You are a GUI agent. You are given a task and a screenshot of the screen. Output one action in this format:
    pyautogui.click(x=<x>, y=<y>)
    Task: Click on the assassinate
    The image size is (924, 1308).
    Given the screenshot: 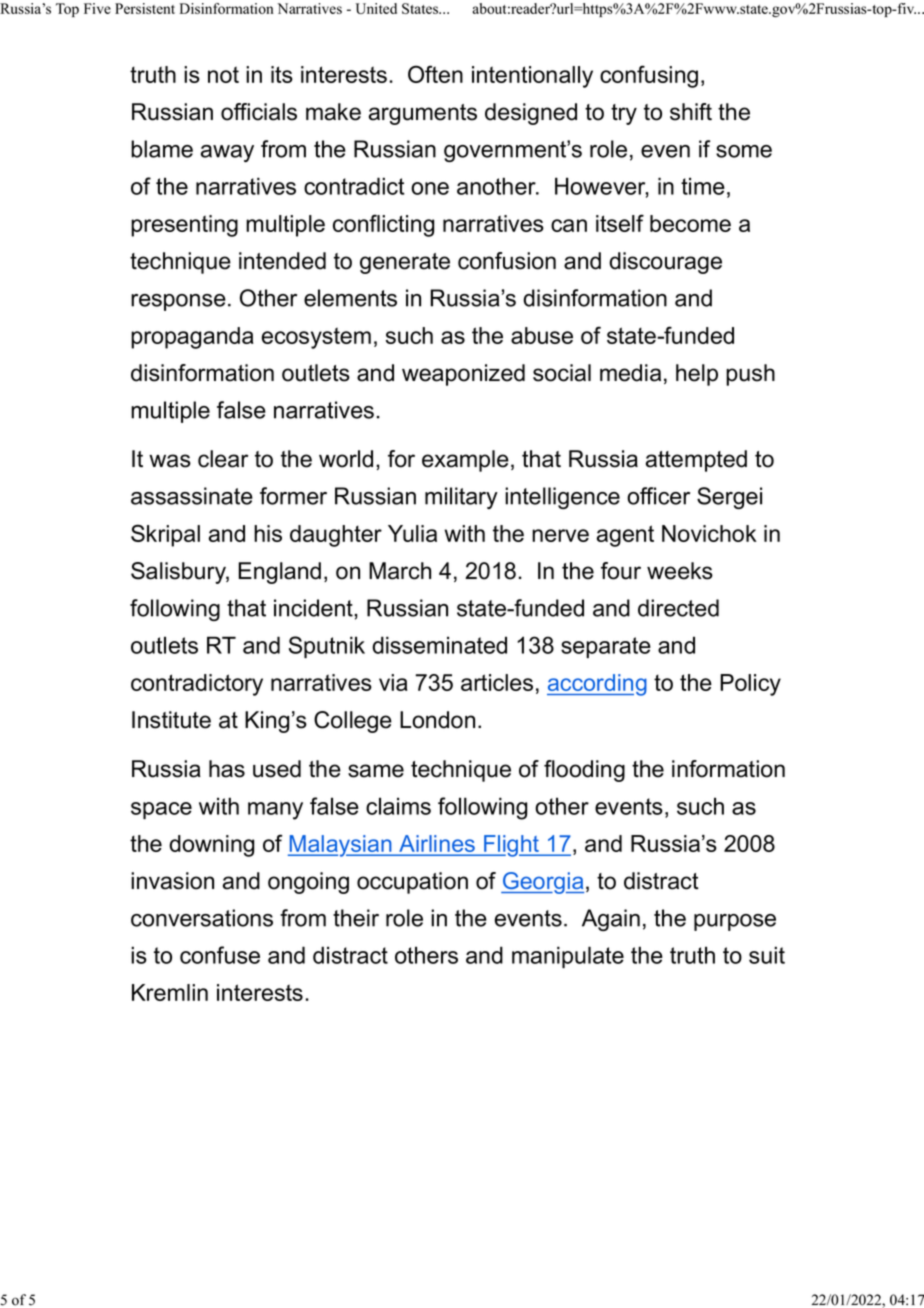 What is the action you would take?
    pyautogui.click(x=192, y=496)
